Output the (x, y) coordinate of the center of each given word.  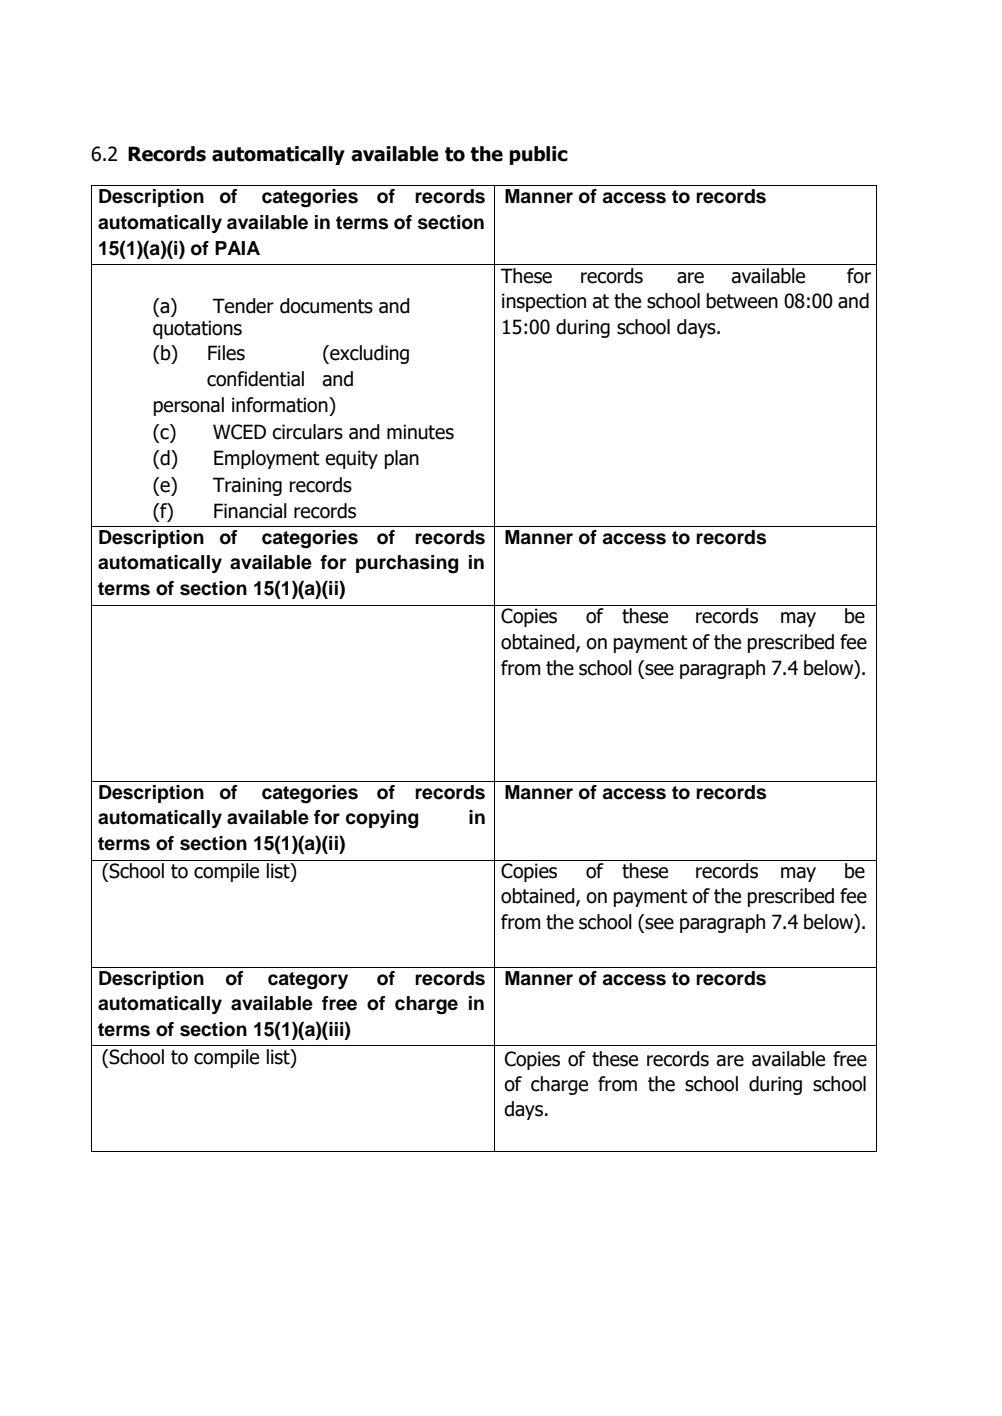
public (538, 155)
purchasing (407, 564)
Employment (267, 459)
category (308, 981)
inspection (544, 302)
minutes (420, 432)
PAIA (237, 248)
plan (402, 459)
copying (382, 819)
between (742, 301)
